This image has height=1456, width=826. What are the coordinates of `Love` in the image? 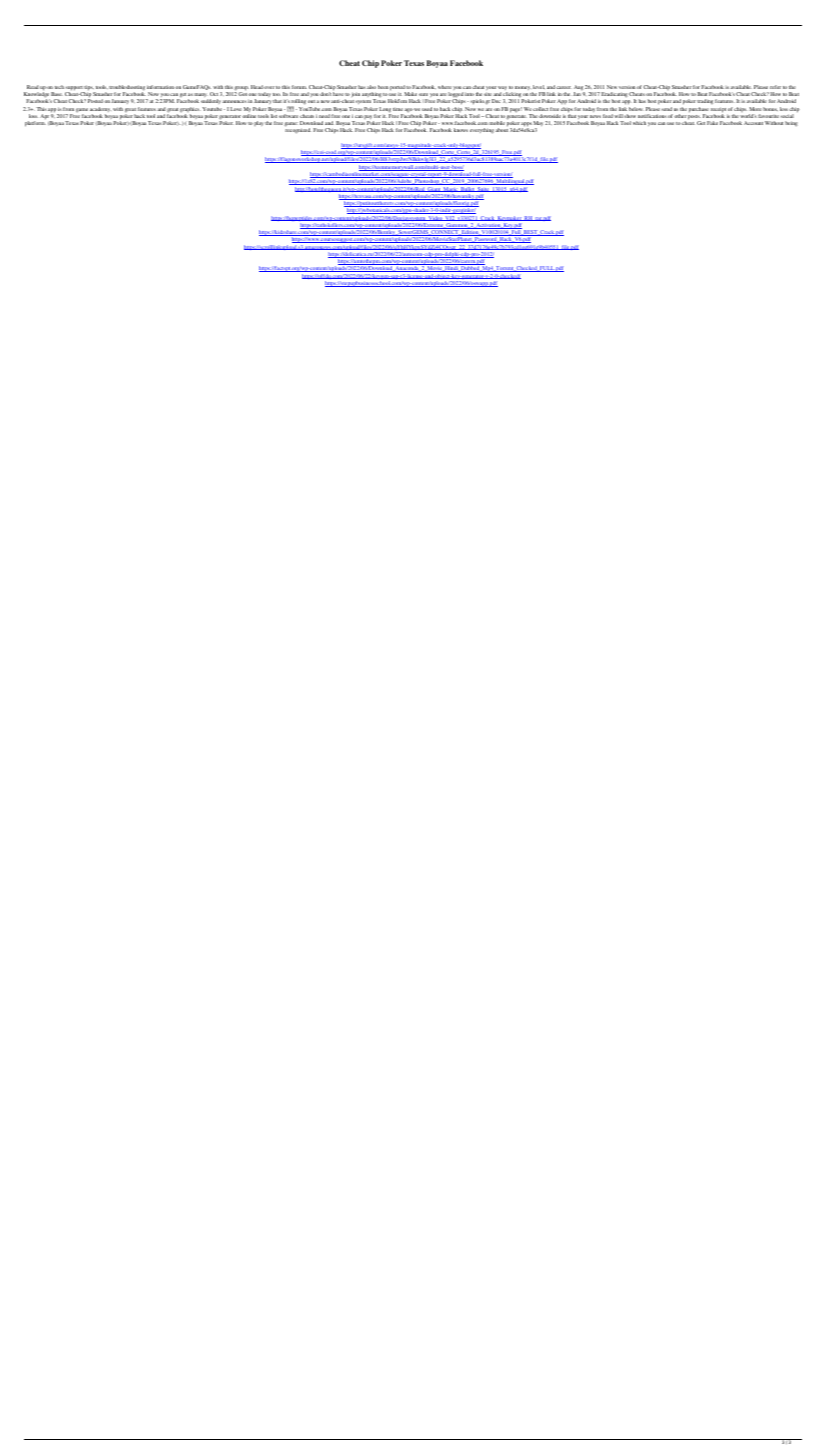 It's located at (236, 109).
